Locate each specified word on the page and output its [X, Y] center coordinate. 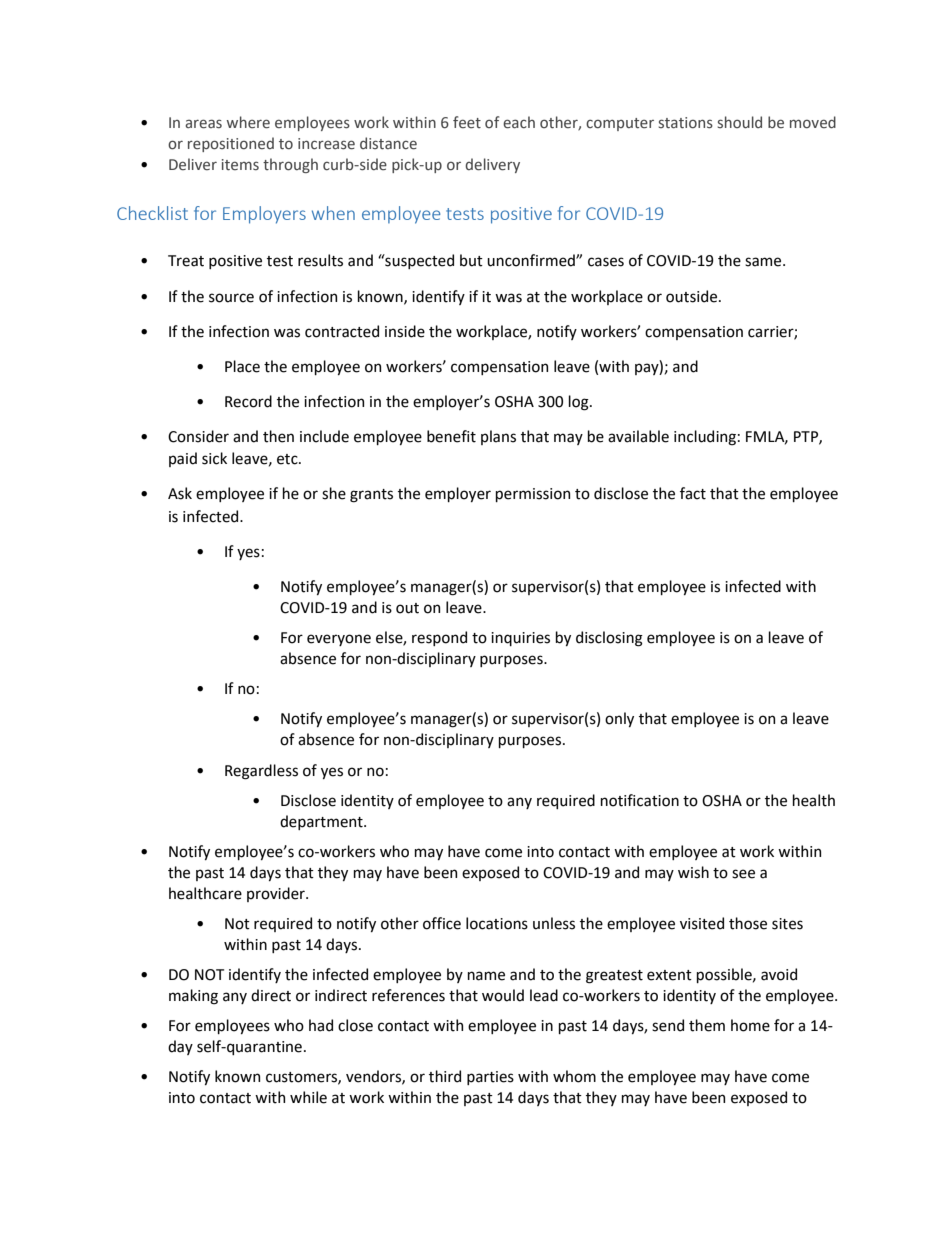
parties [490, 1078]
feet [467, 122]
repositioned [231, 144]
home [750, 1025]
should [740, 122]
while [308, 1097]
